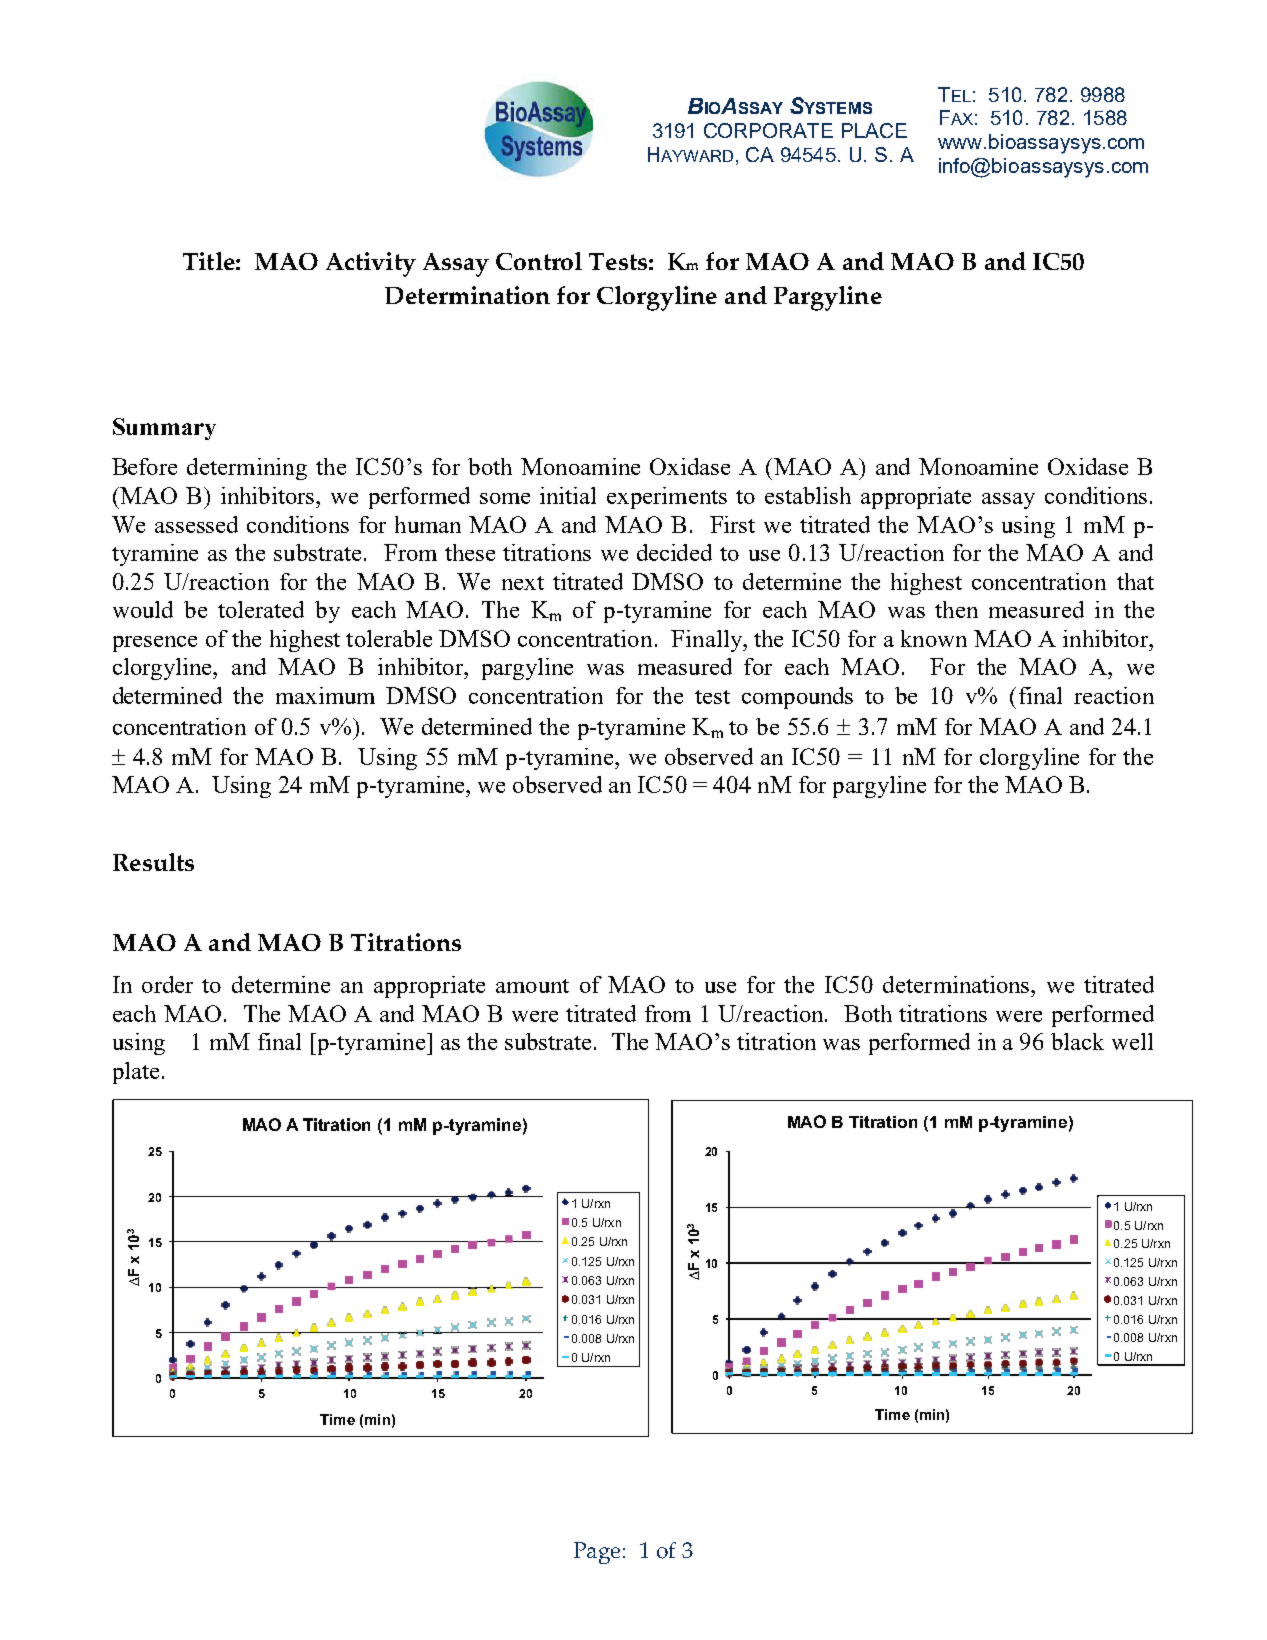 This page has height=1640, width=1267. I want to click on well, so click(1132, 1041).
